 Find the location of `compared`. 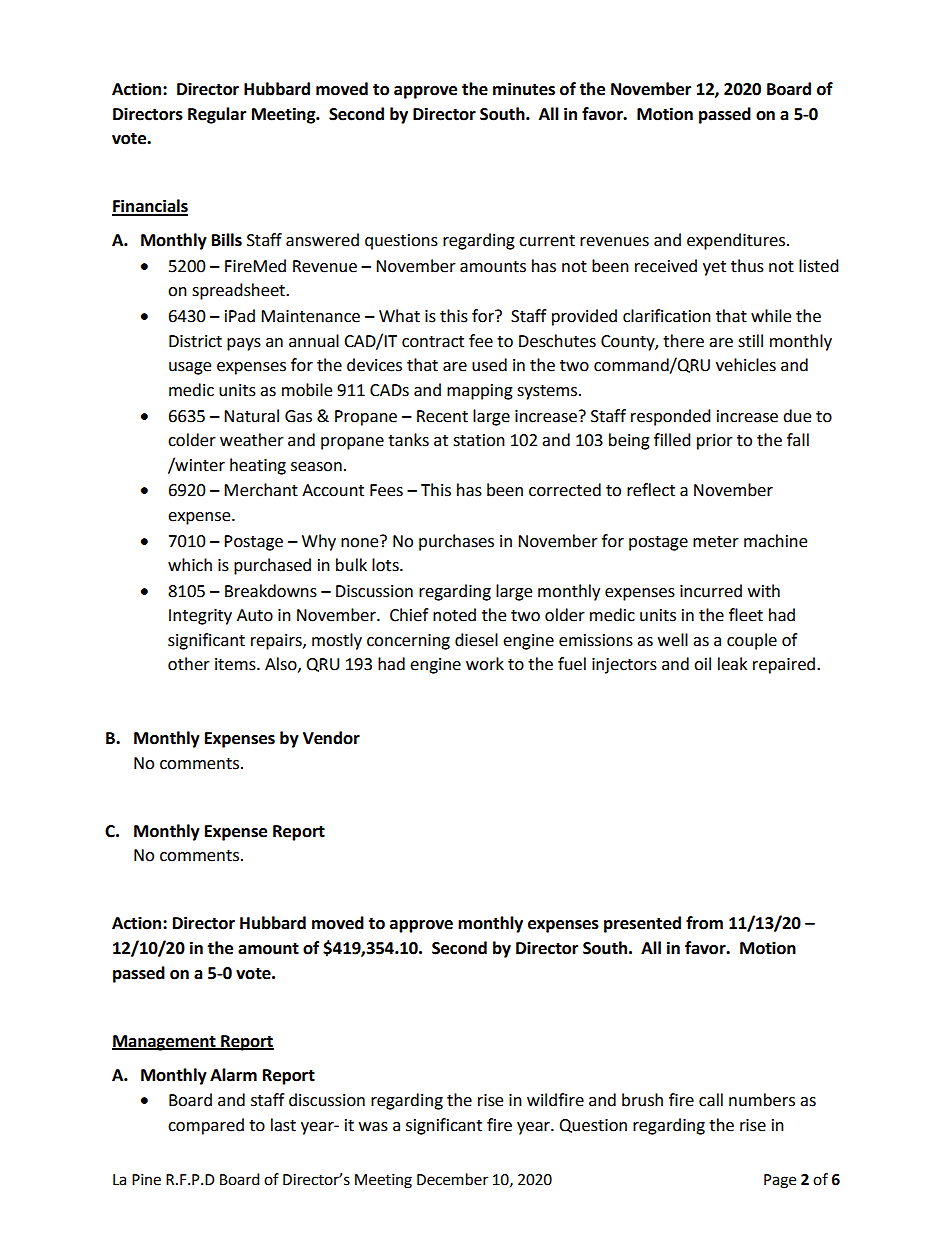

compared is located at coordinates (206, 1126).
